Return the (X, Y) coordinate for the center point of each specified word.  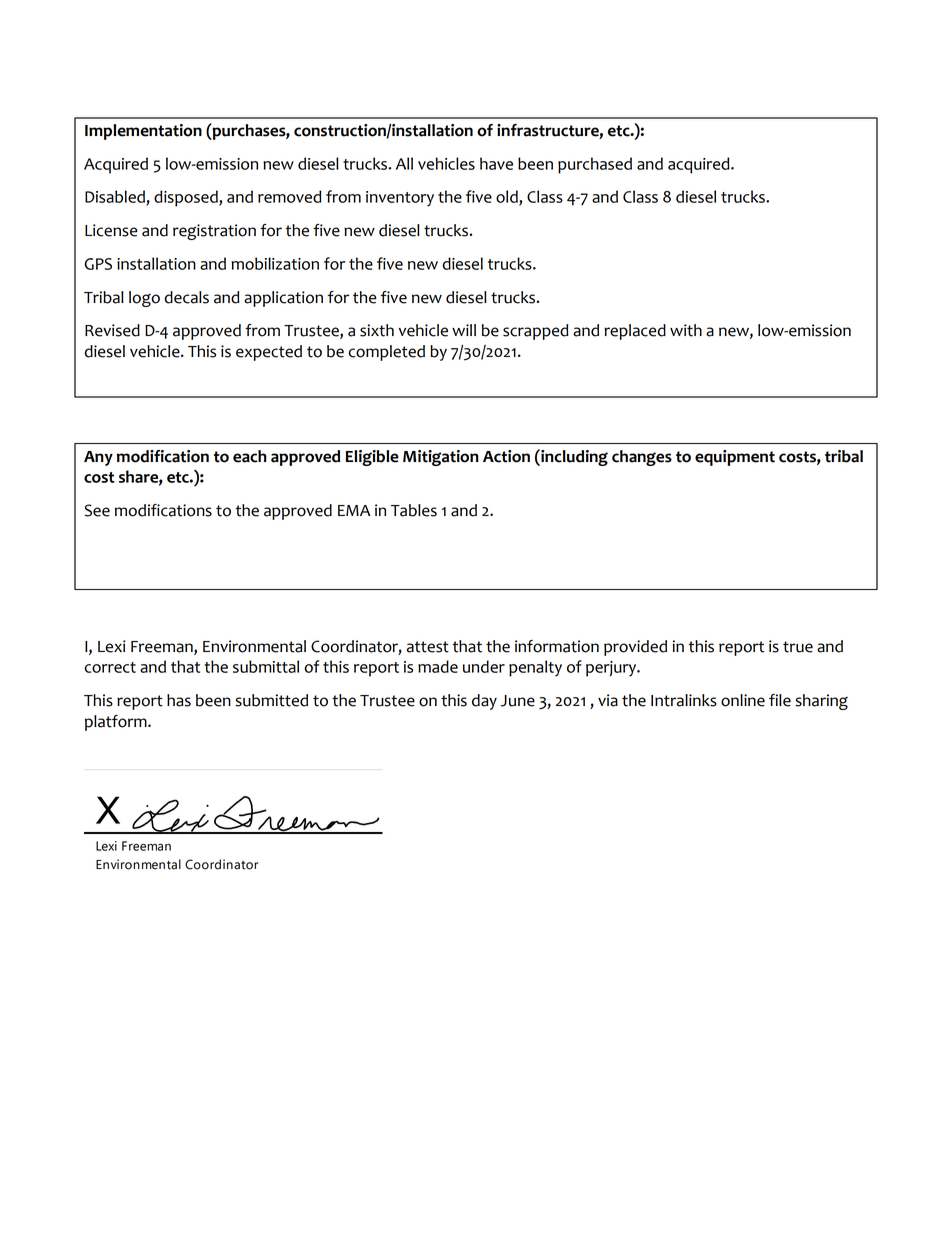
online (743, 700)
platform (117, 723)
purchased (595, 165)
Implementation (143, 132)
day (484, 702)
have (496, 163)
